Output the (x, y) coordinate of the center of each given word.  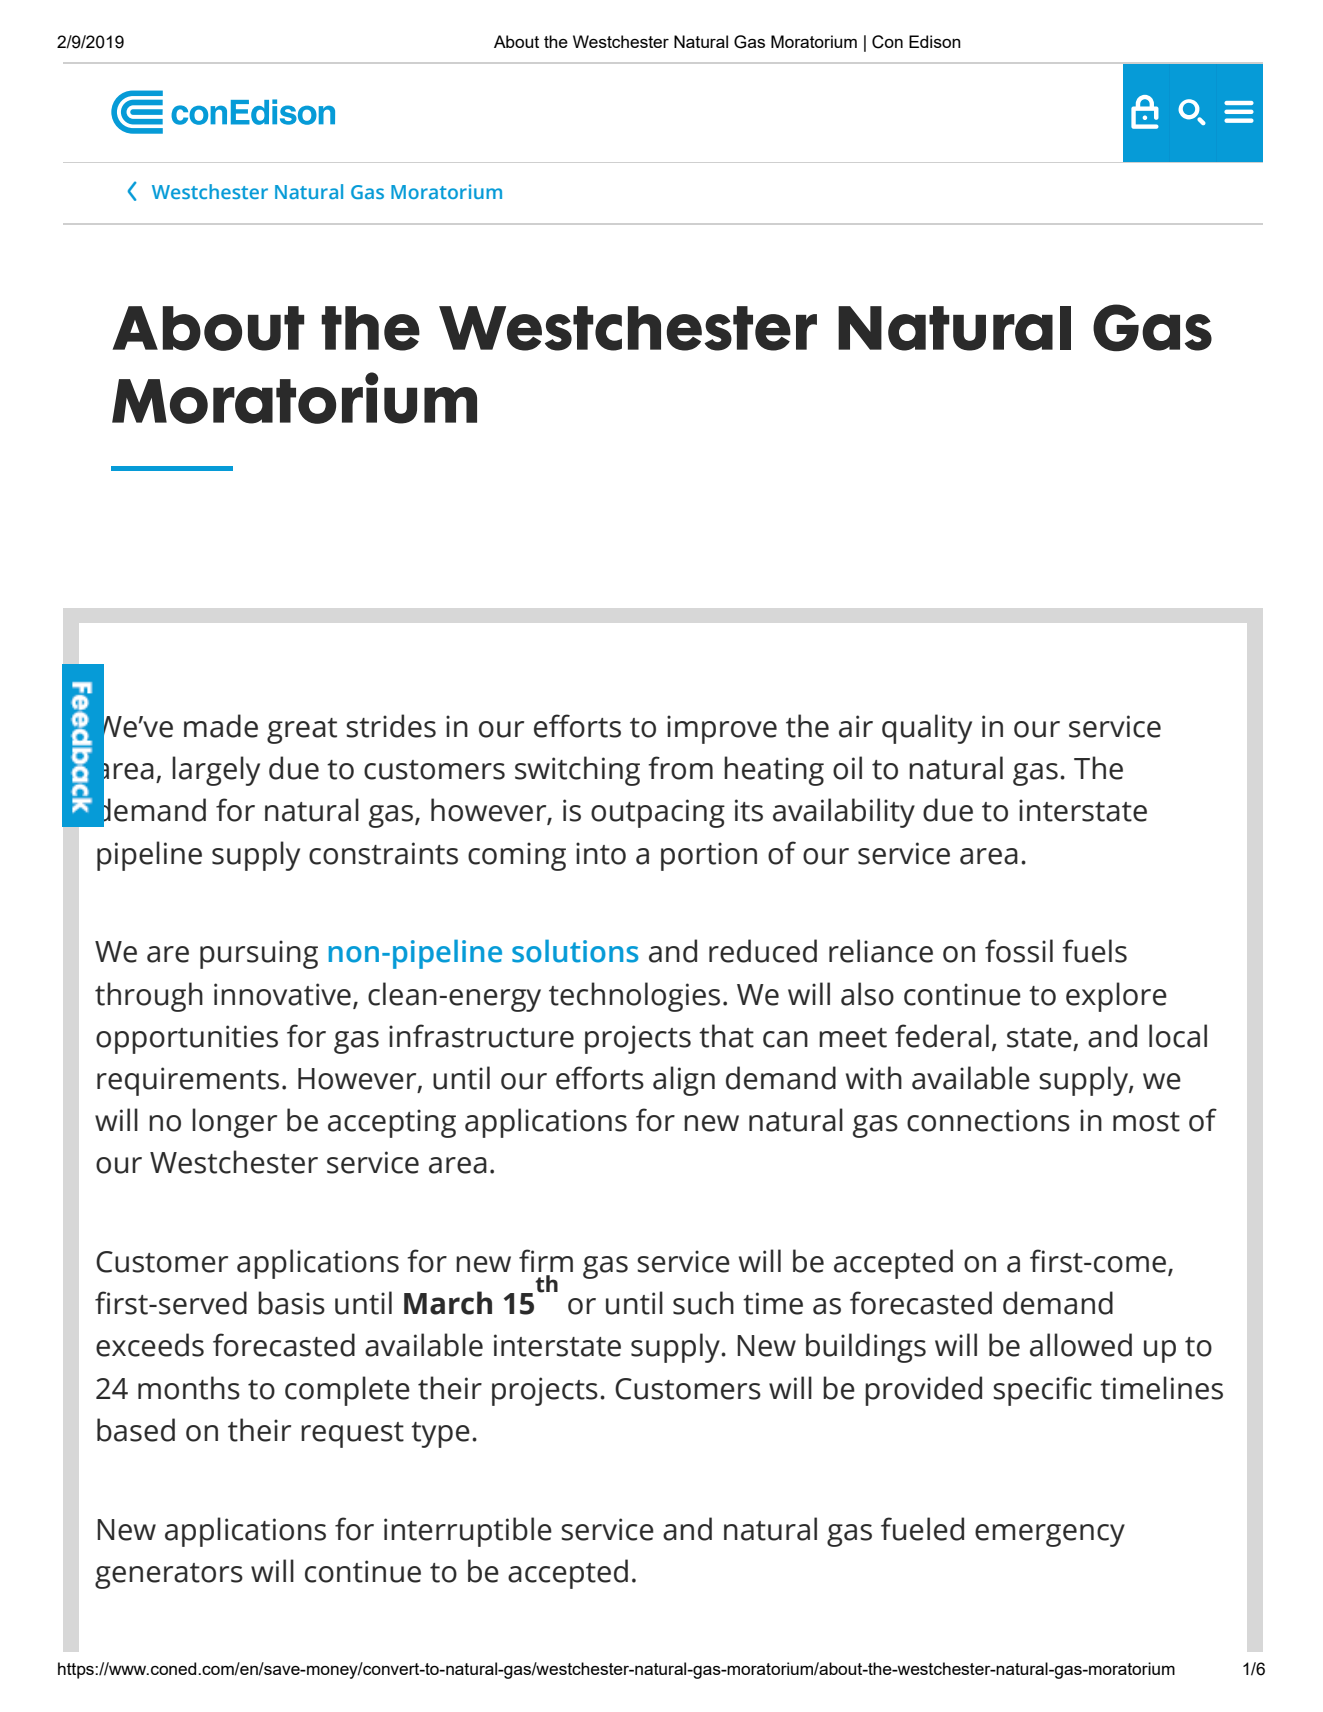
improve (722, 729)
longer (234, 1123)
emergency (1050, 1535)
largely (216, 771)
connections (988, 1120)
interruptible (468, 1532)
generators (169, 1576)
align (684, 1081)
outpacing (658, 813)
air (856, 726)
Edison (935, 41)
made (221, 726)
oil (847, 768)
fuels (1094, 951)
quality (927, 729)
